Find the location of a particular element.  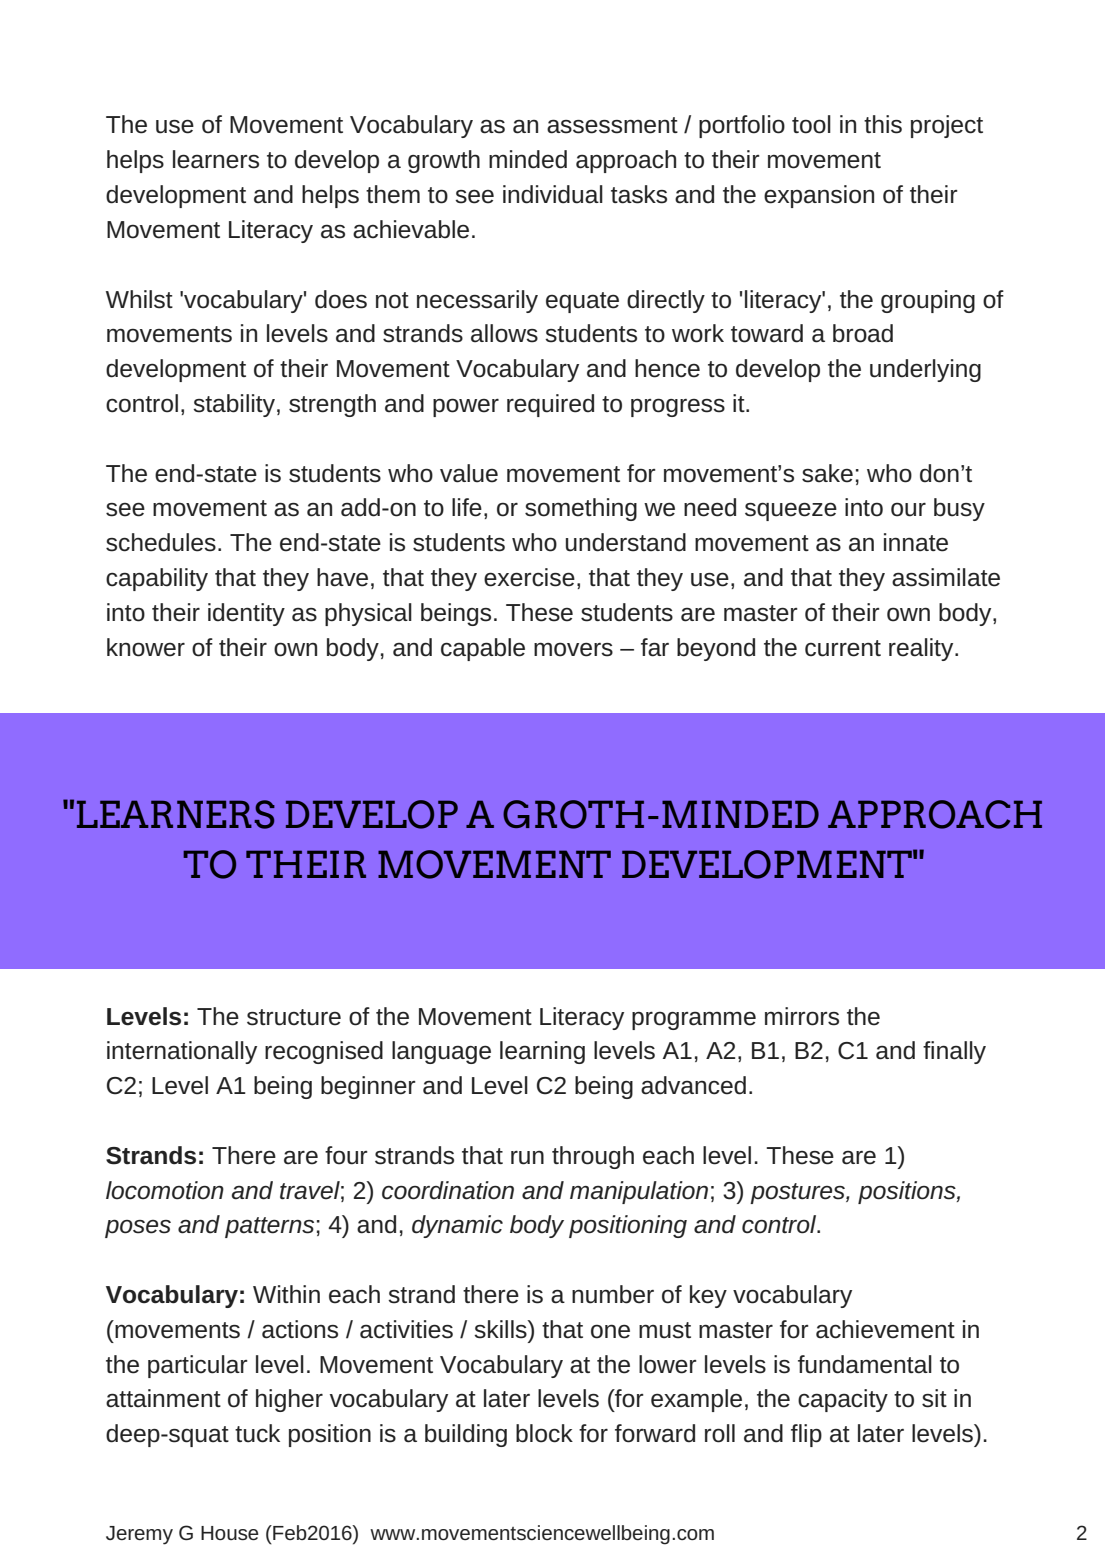

current is located at coordinates (843, 648).
